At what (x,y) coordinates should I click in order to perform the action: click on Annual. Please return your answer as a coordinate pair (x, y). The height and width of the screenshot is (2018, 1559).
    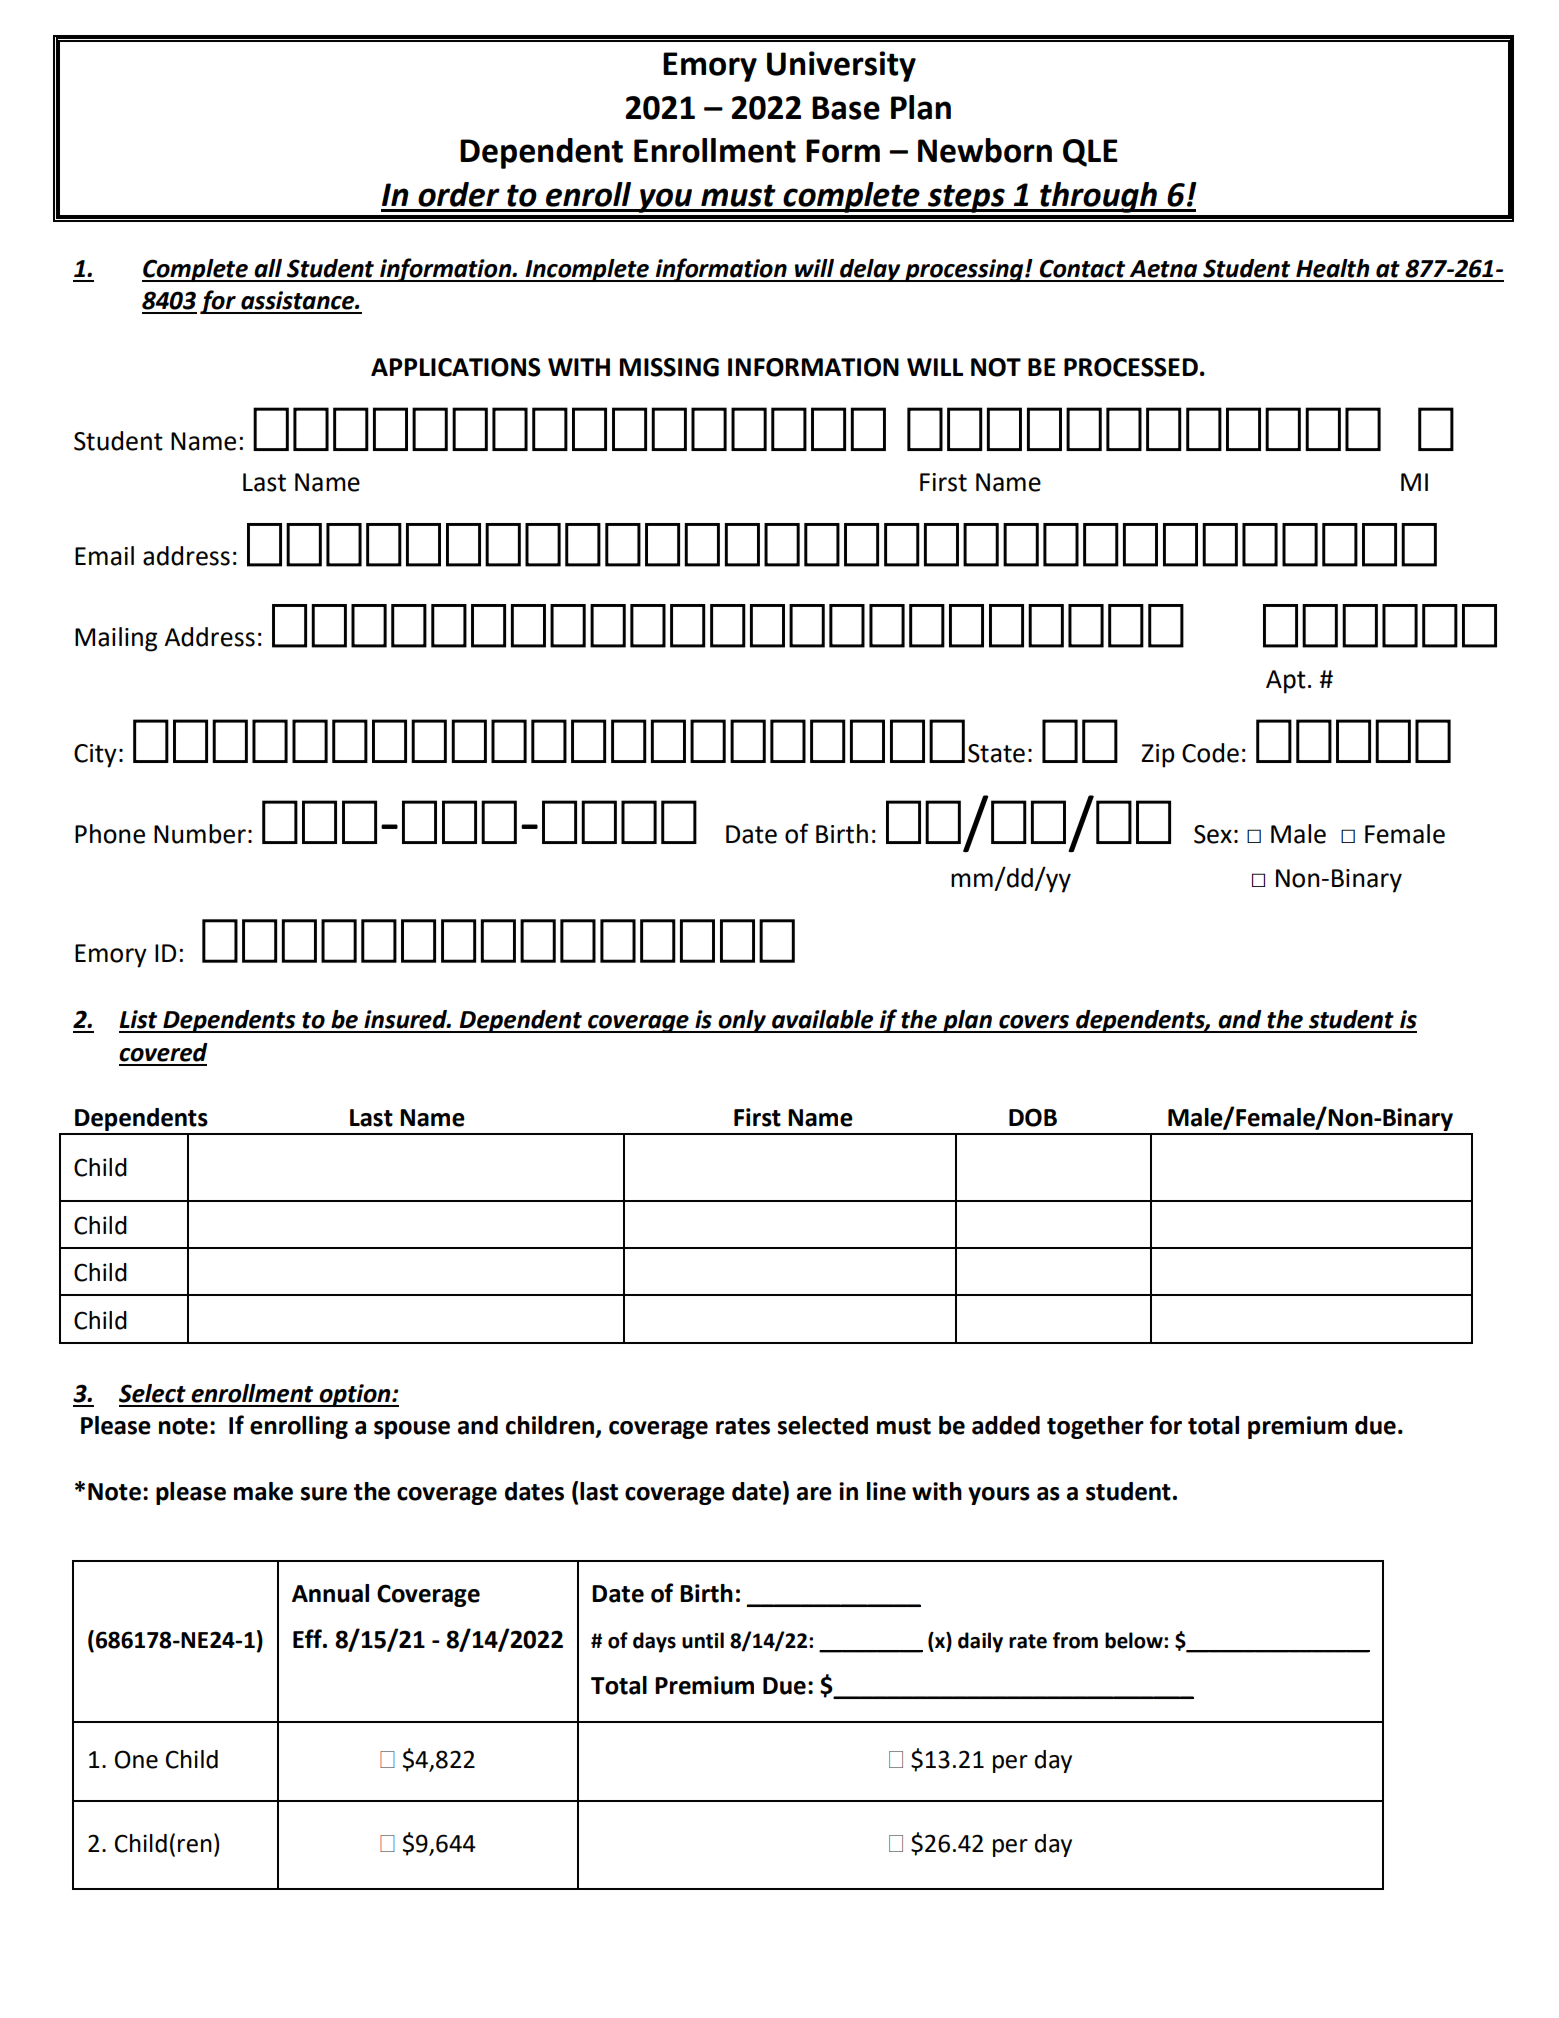
    Looking at the image, I should click on (330, 1593).
